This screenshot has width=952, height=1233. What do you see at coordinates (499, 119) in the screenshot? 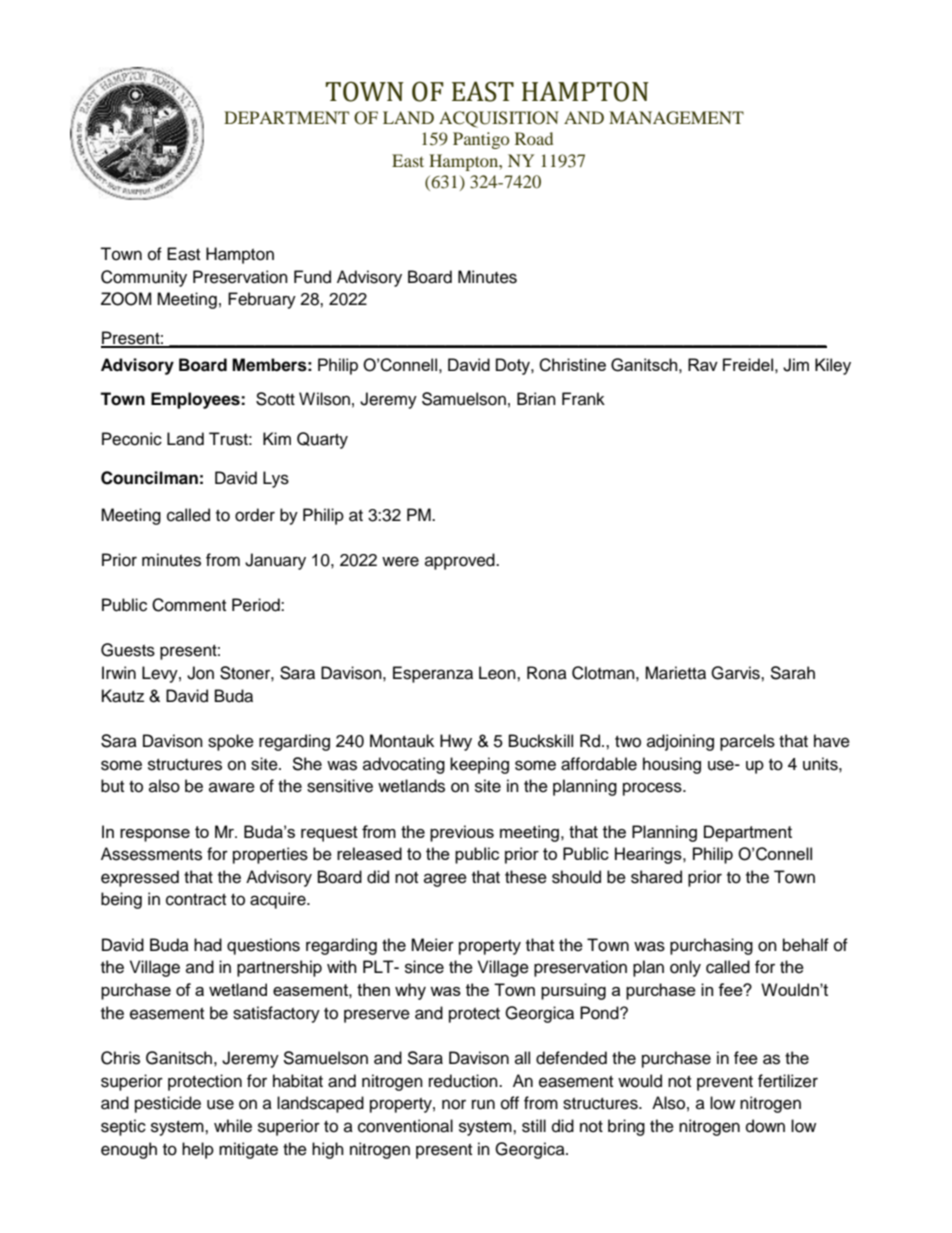
I see `ACQUISITION` at bounding box center [499, 119].
